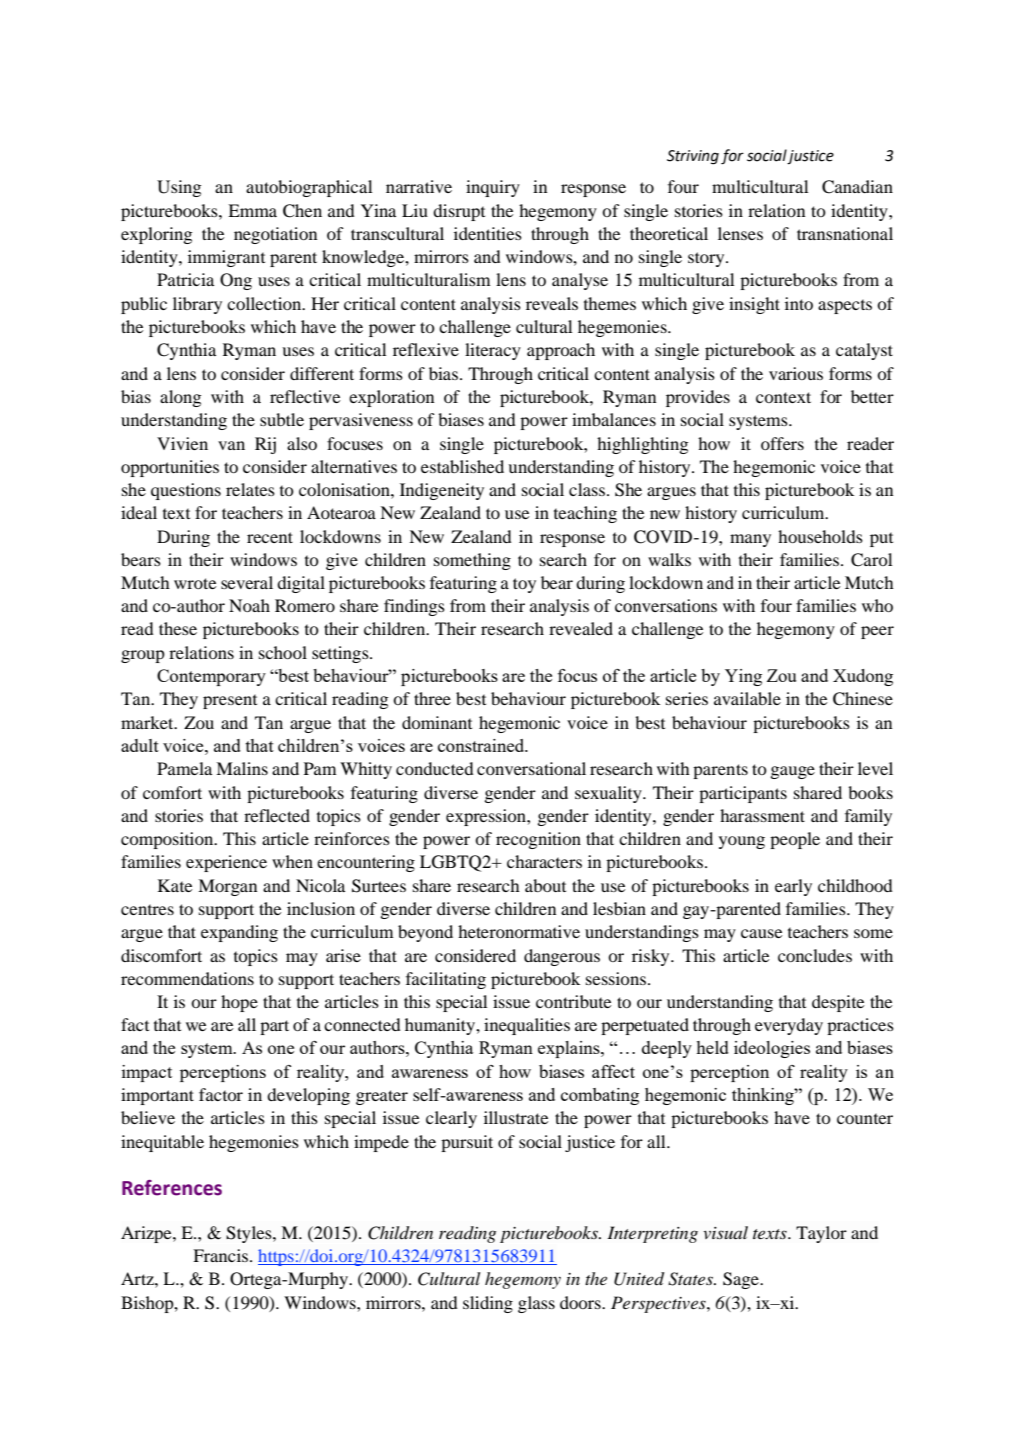 This screenshot has width=1014, height=1435. What do you see at coordinates (493, 188) in the screenshot?
I see `inquiry` at bounding box center [493, 188].
